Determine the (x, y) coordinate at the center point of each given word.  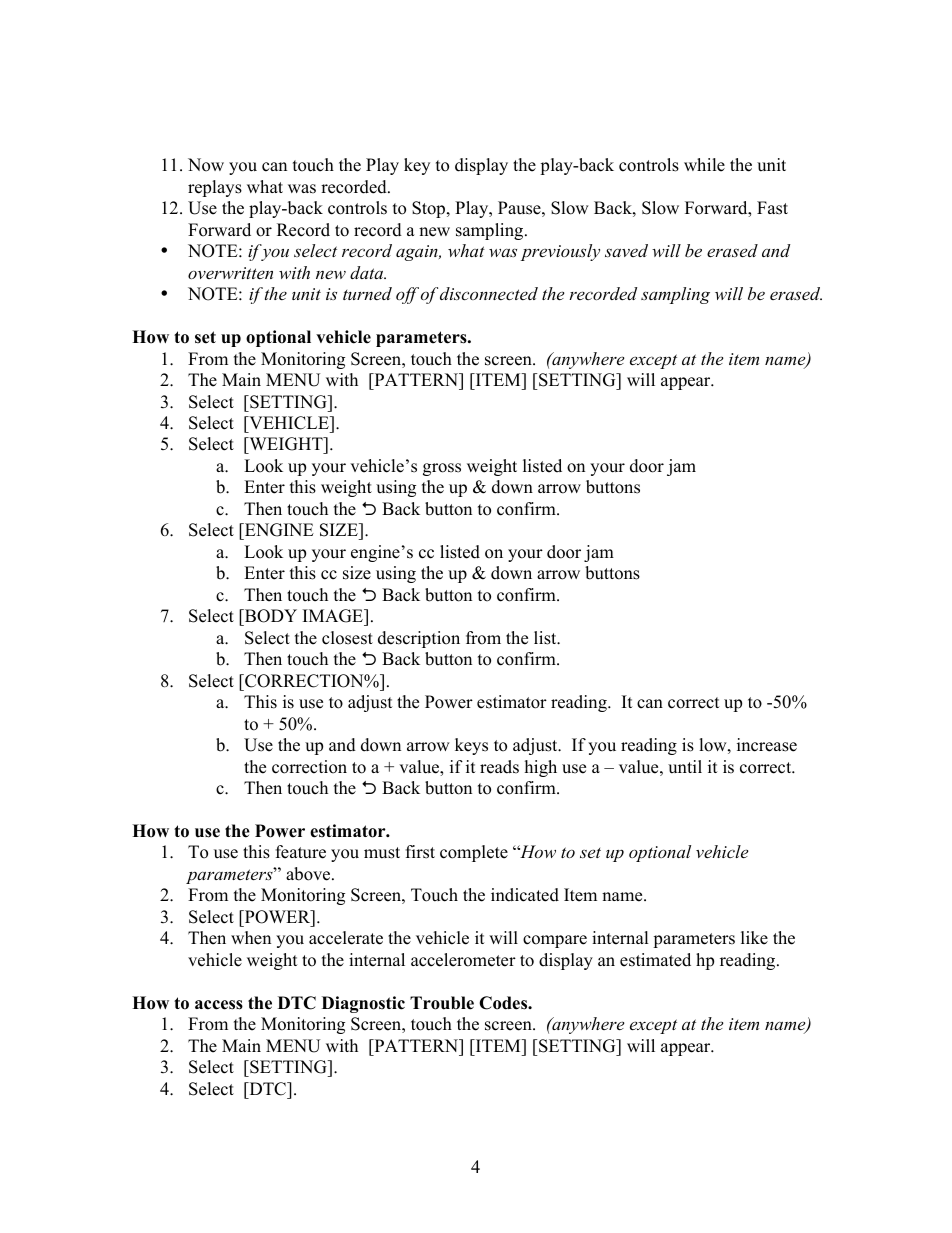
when (251, 938)
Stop (430, 209)
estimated (655, 960)
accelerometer (463, 960)
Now (206, 165)
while (704, 165)
